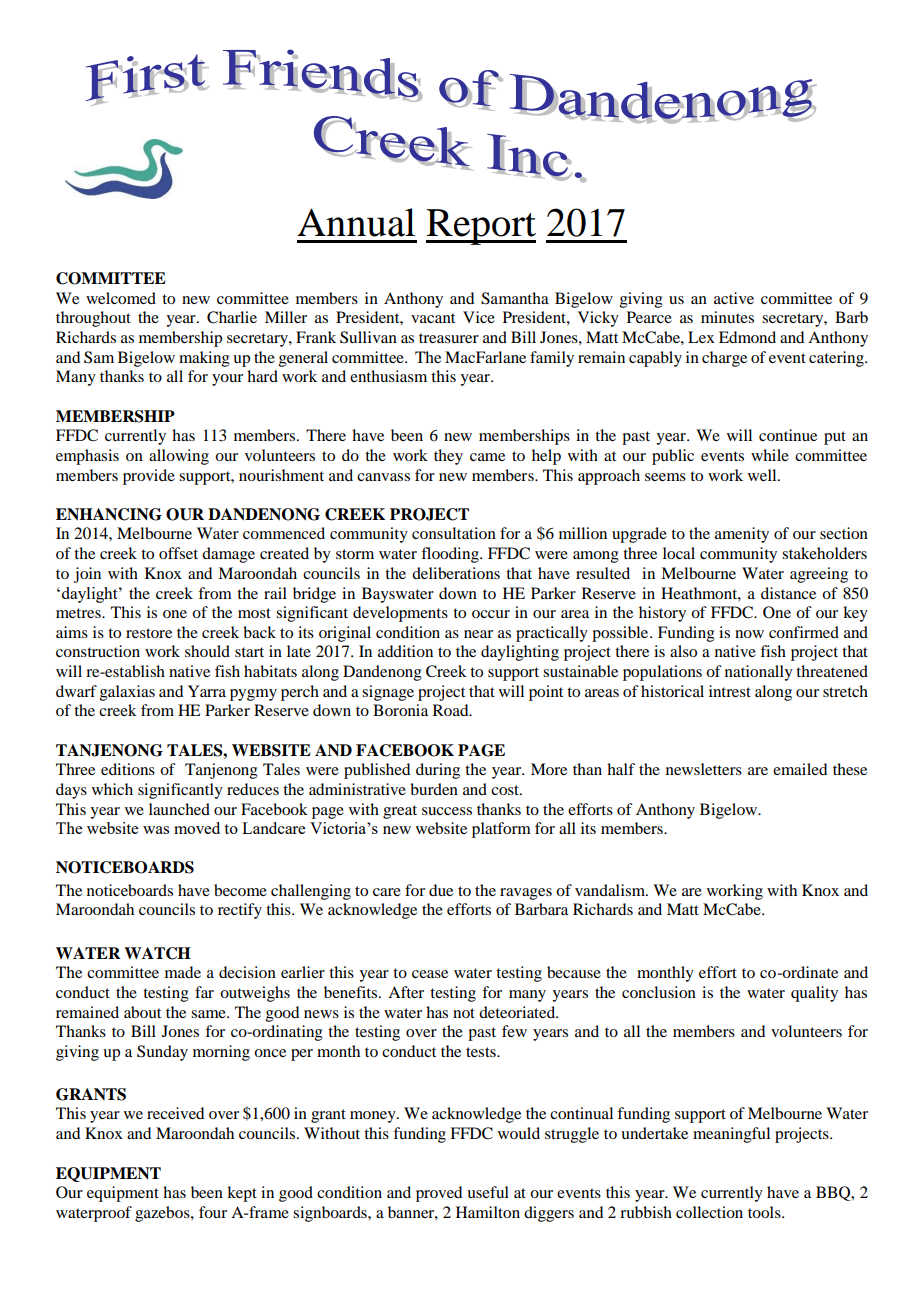 The height and width of the page is (1308, 924). Describe the element at coordinates (730, 691) in the page. I see `intrest` at that location.
